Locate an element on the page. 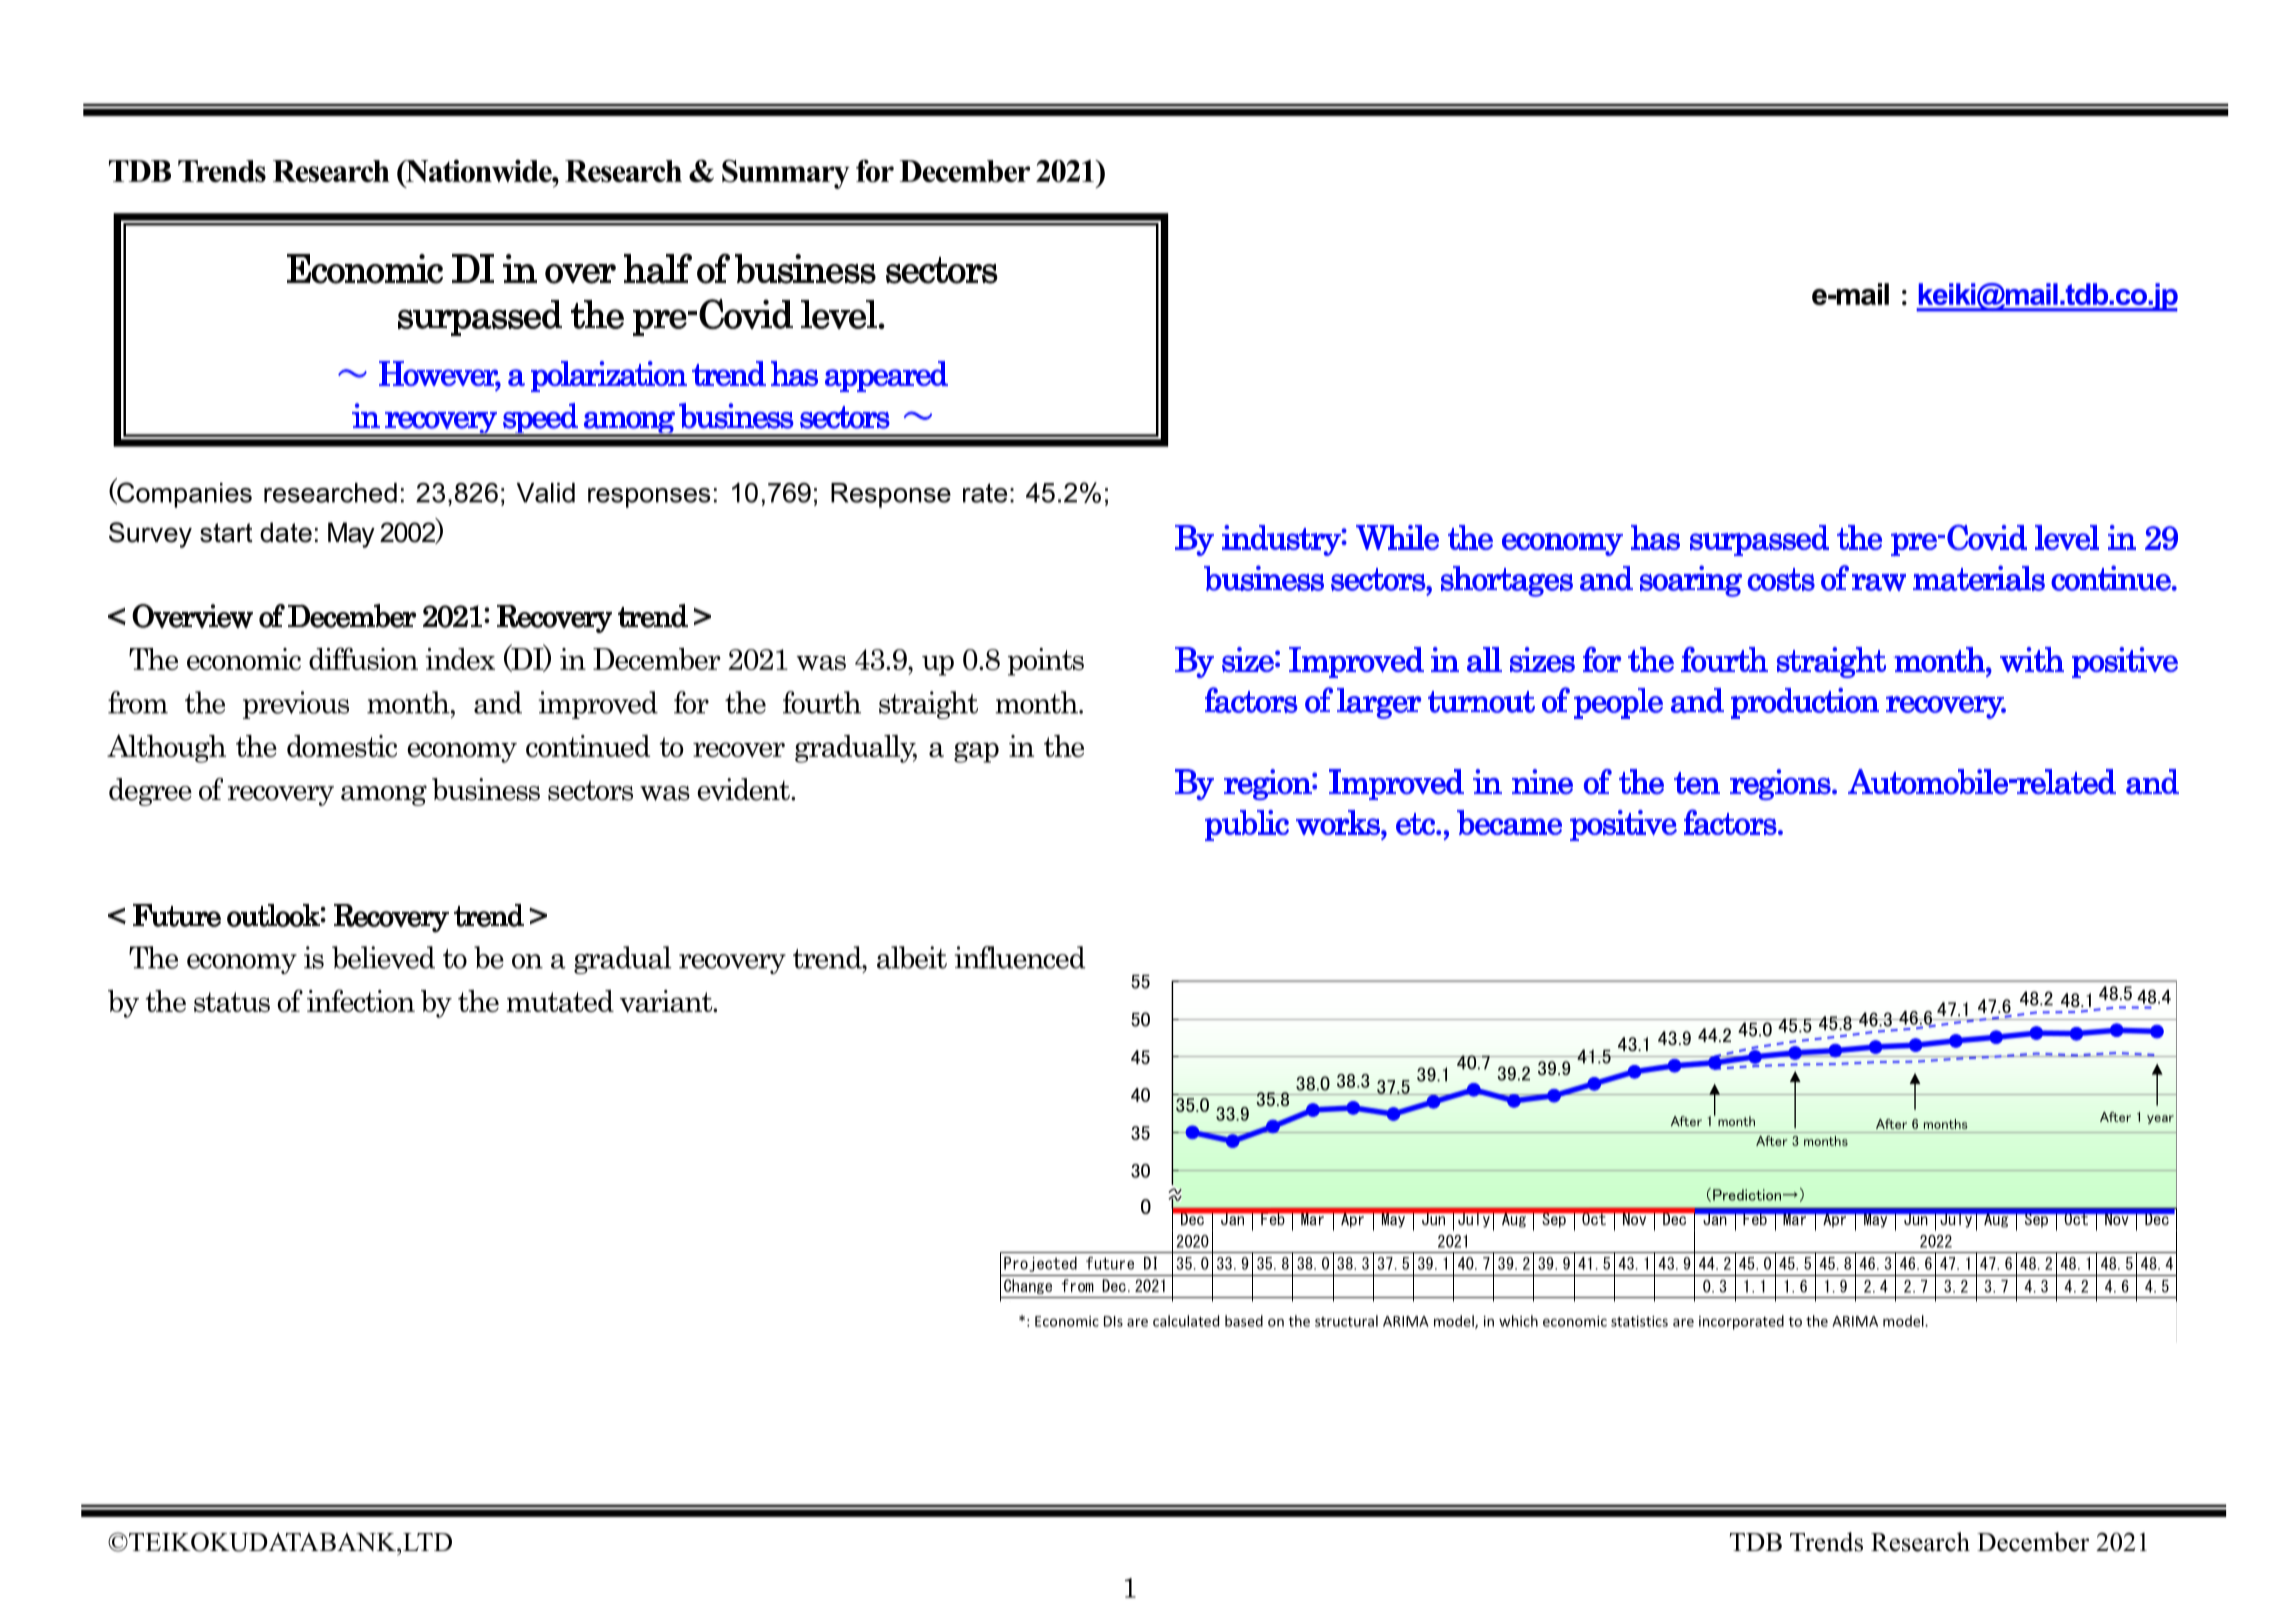 The image size is (2286, 1616). believed is located at coordinates (383, 957).
